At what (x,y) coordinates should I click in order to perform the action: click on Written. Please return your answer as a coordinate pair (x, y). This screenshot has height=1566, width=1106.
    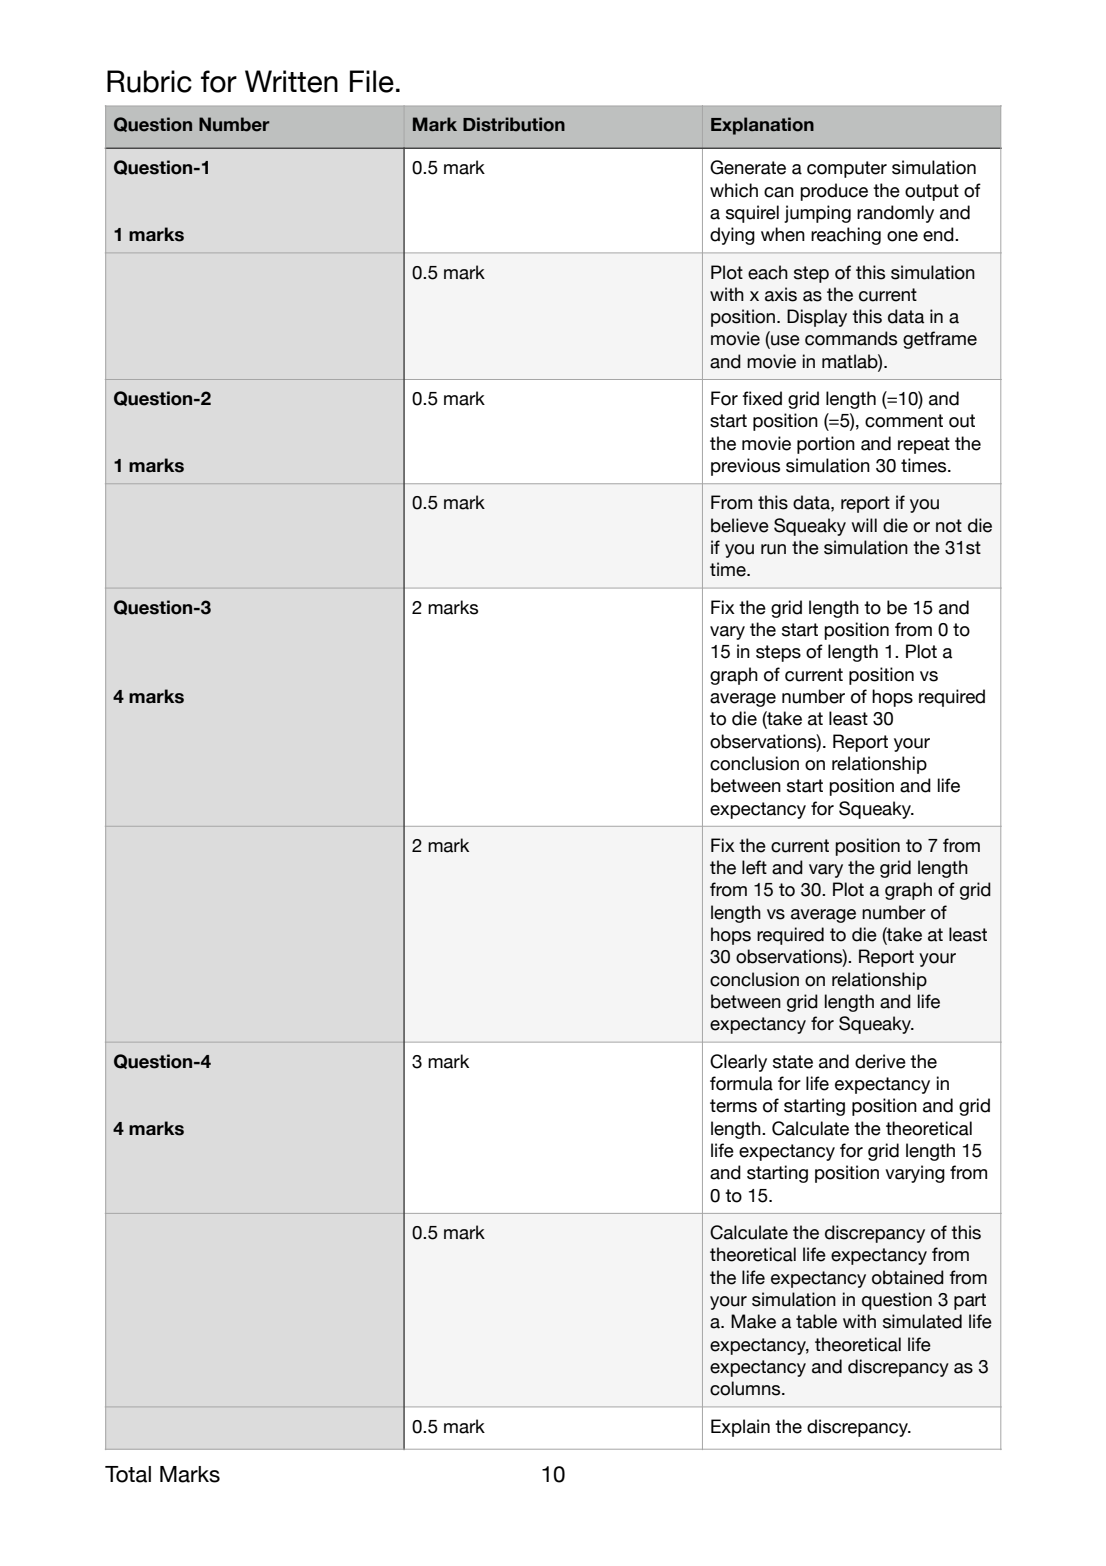
    Looking at the image, I should click on (291, 81).
